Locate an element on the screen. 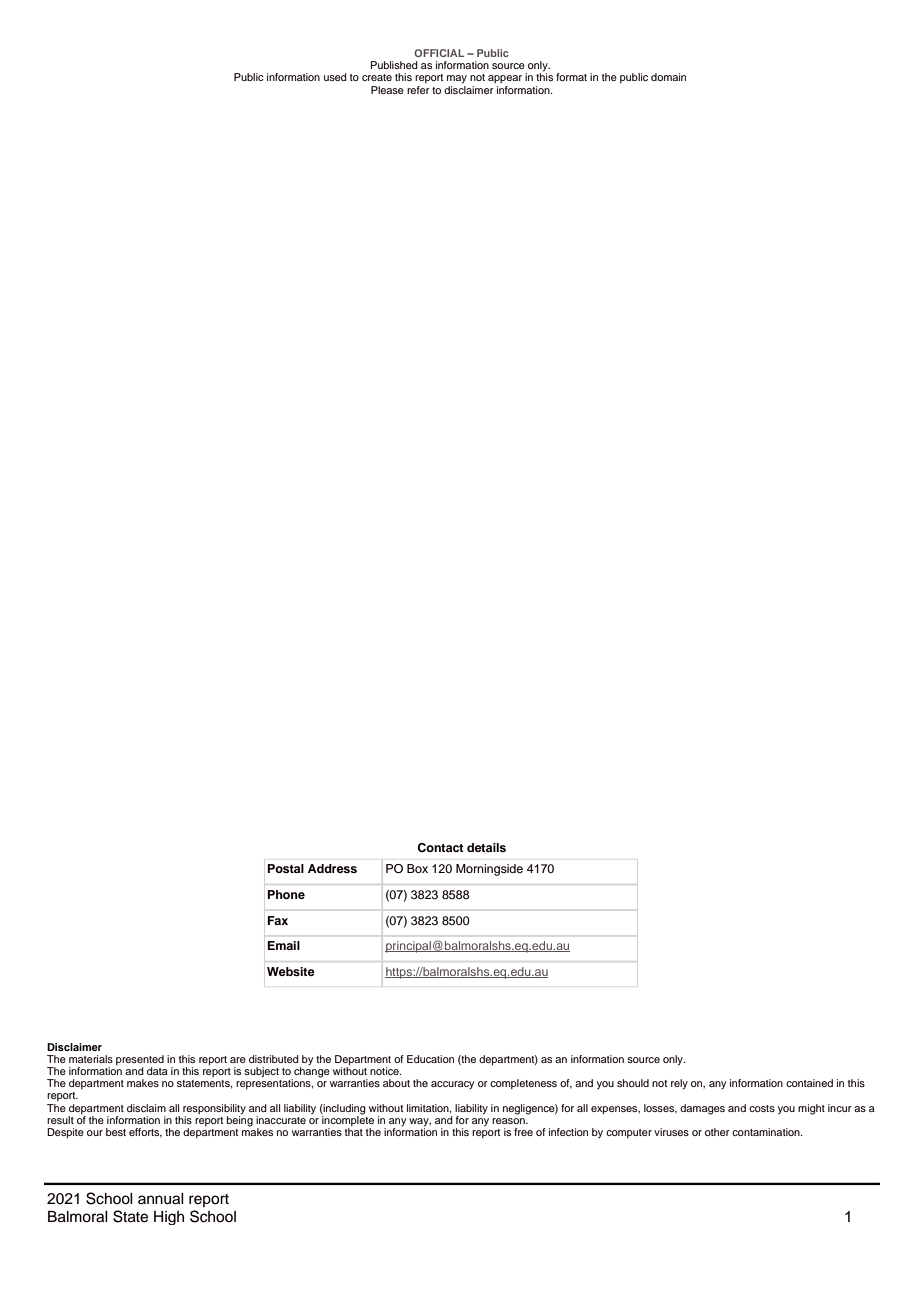 This screenshot has height=1308, width=924. domain is located at coordinates (668, 77).
